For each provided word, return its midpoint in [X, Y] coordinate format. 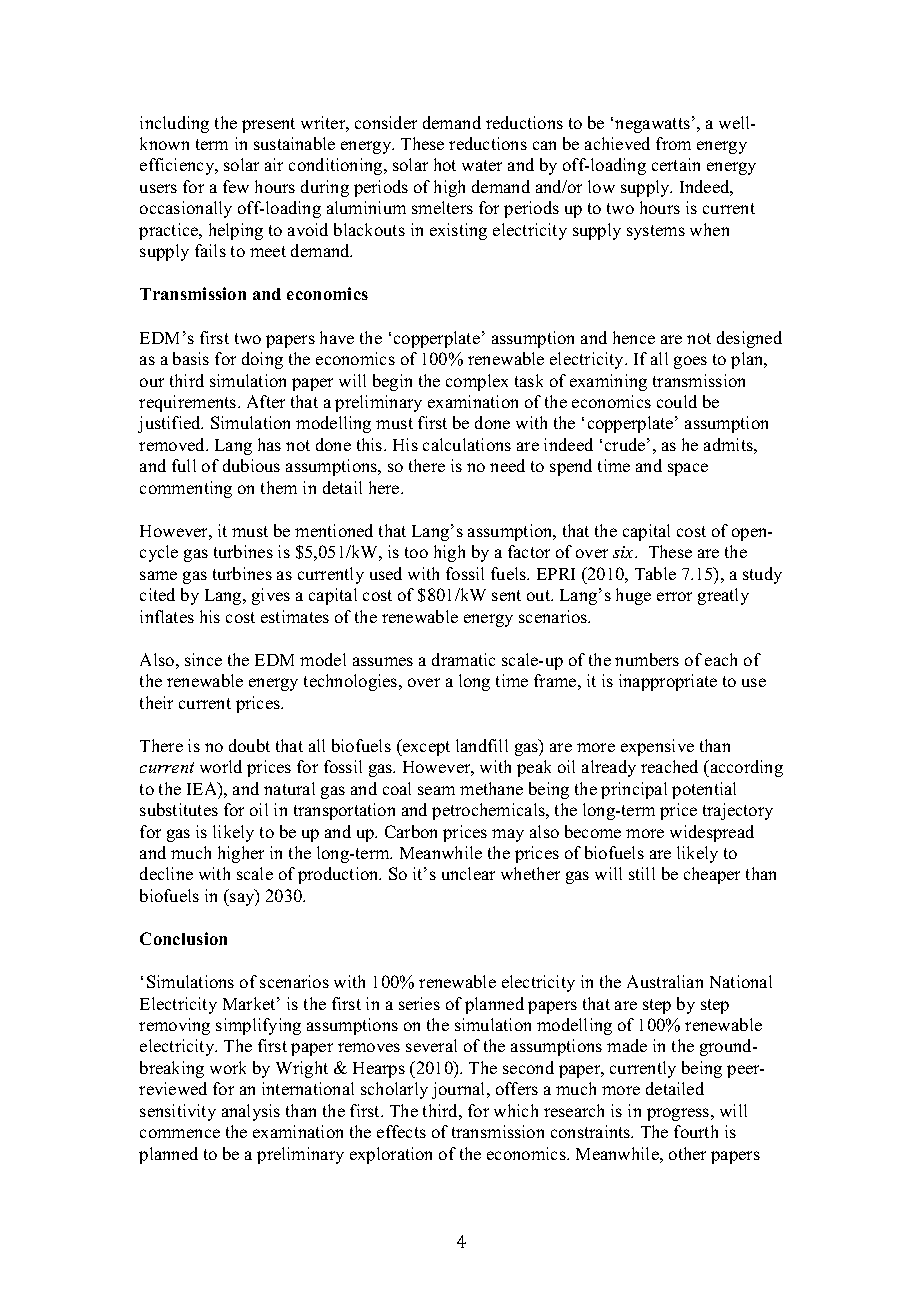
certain [676, 164]
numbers [647, 659]
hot [445, 164]
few [236, 186]
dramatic [463, 659]
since [203, 659]
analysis [251, 1112]
